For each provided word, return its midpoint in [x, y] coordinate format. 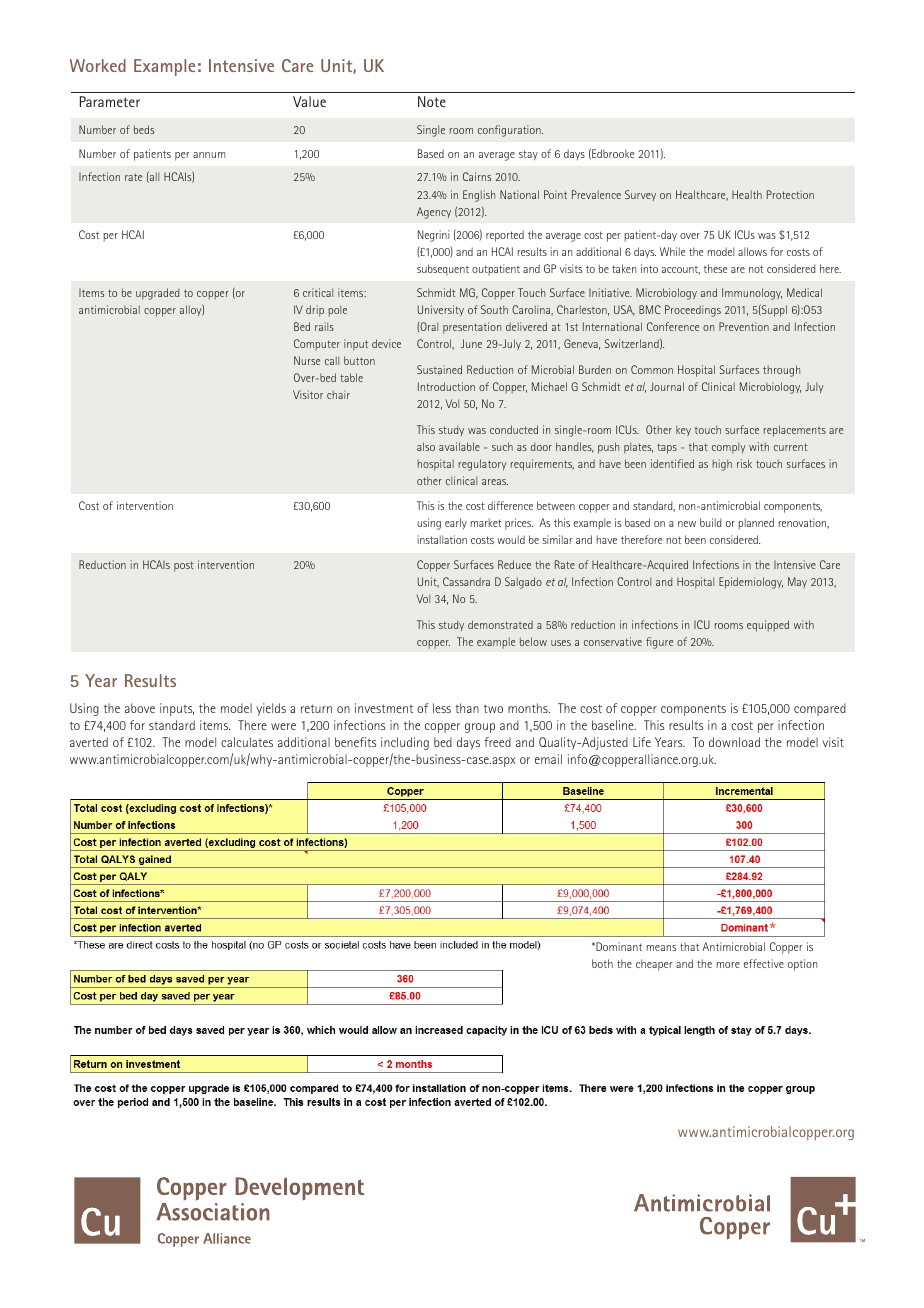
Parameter [110, 101]
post [184, 566]
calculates [247, 742]
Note [432, 101]
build [710, 522]
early [456, 523]
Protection [790, 194]
